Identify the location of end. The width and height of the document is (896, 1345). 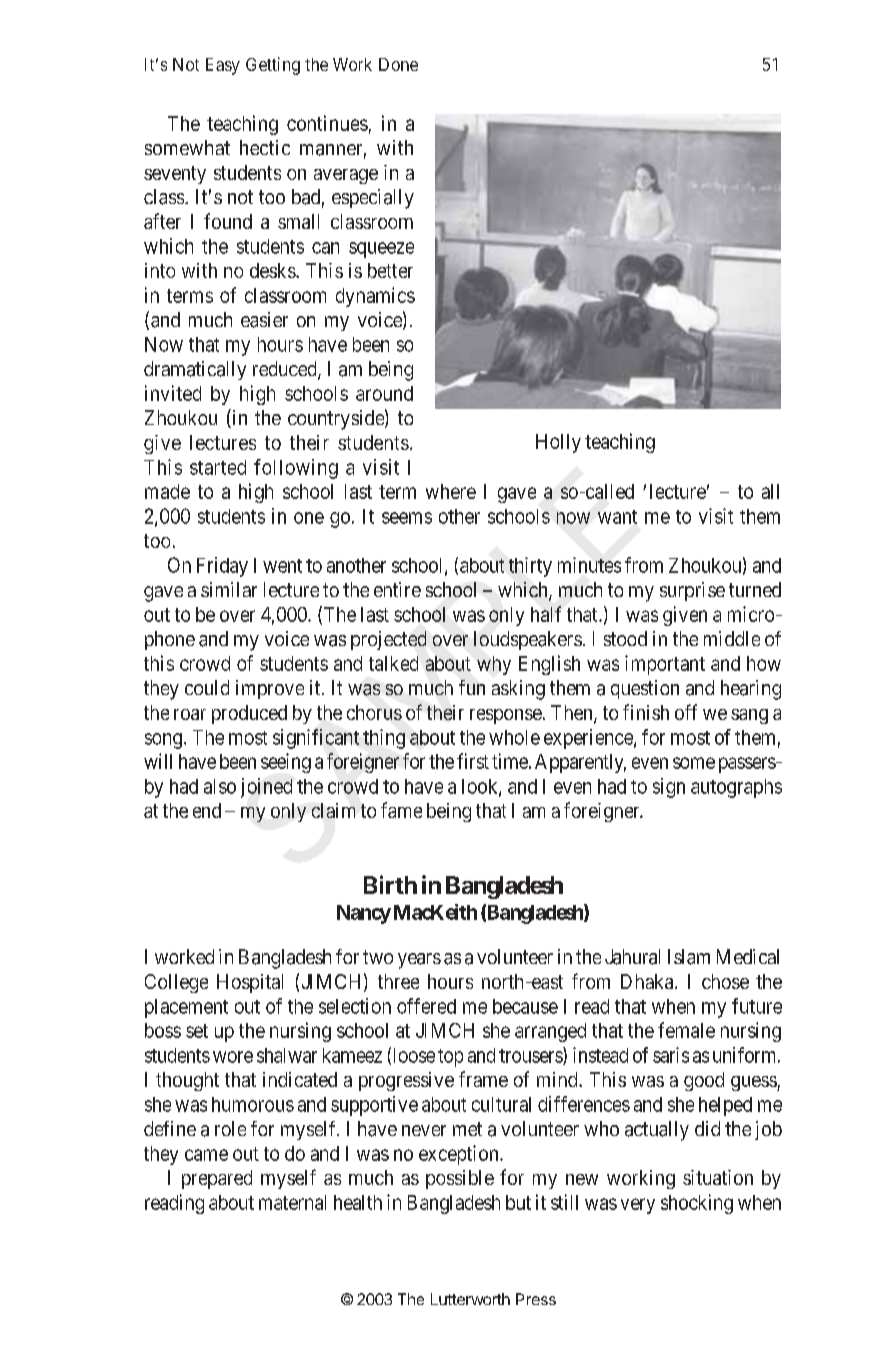
(207, 810).
